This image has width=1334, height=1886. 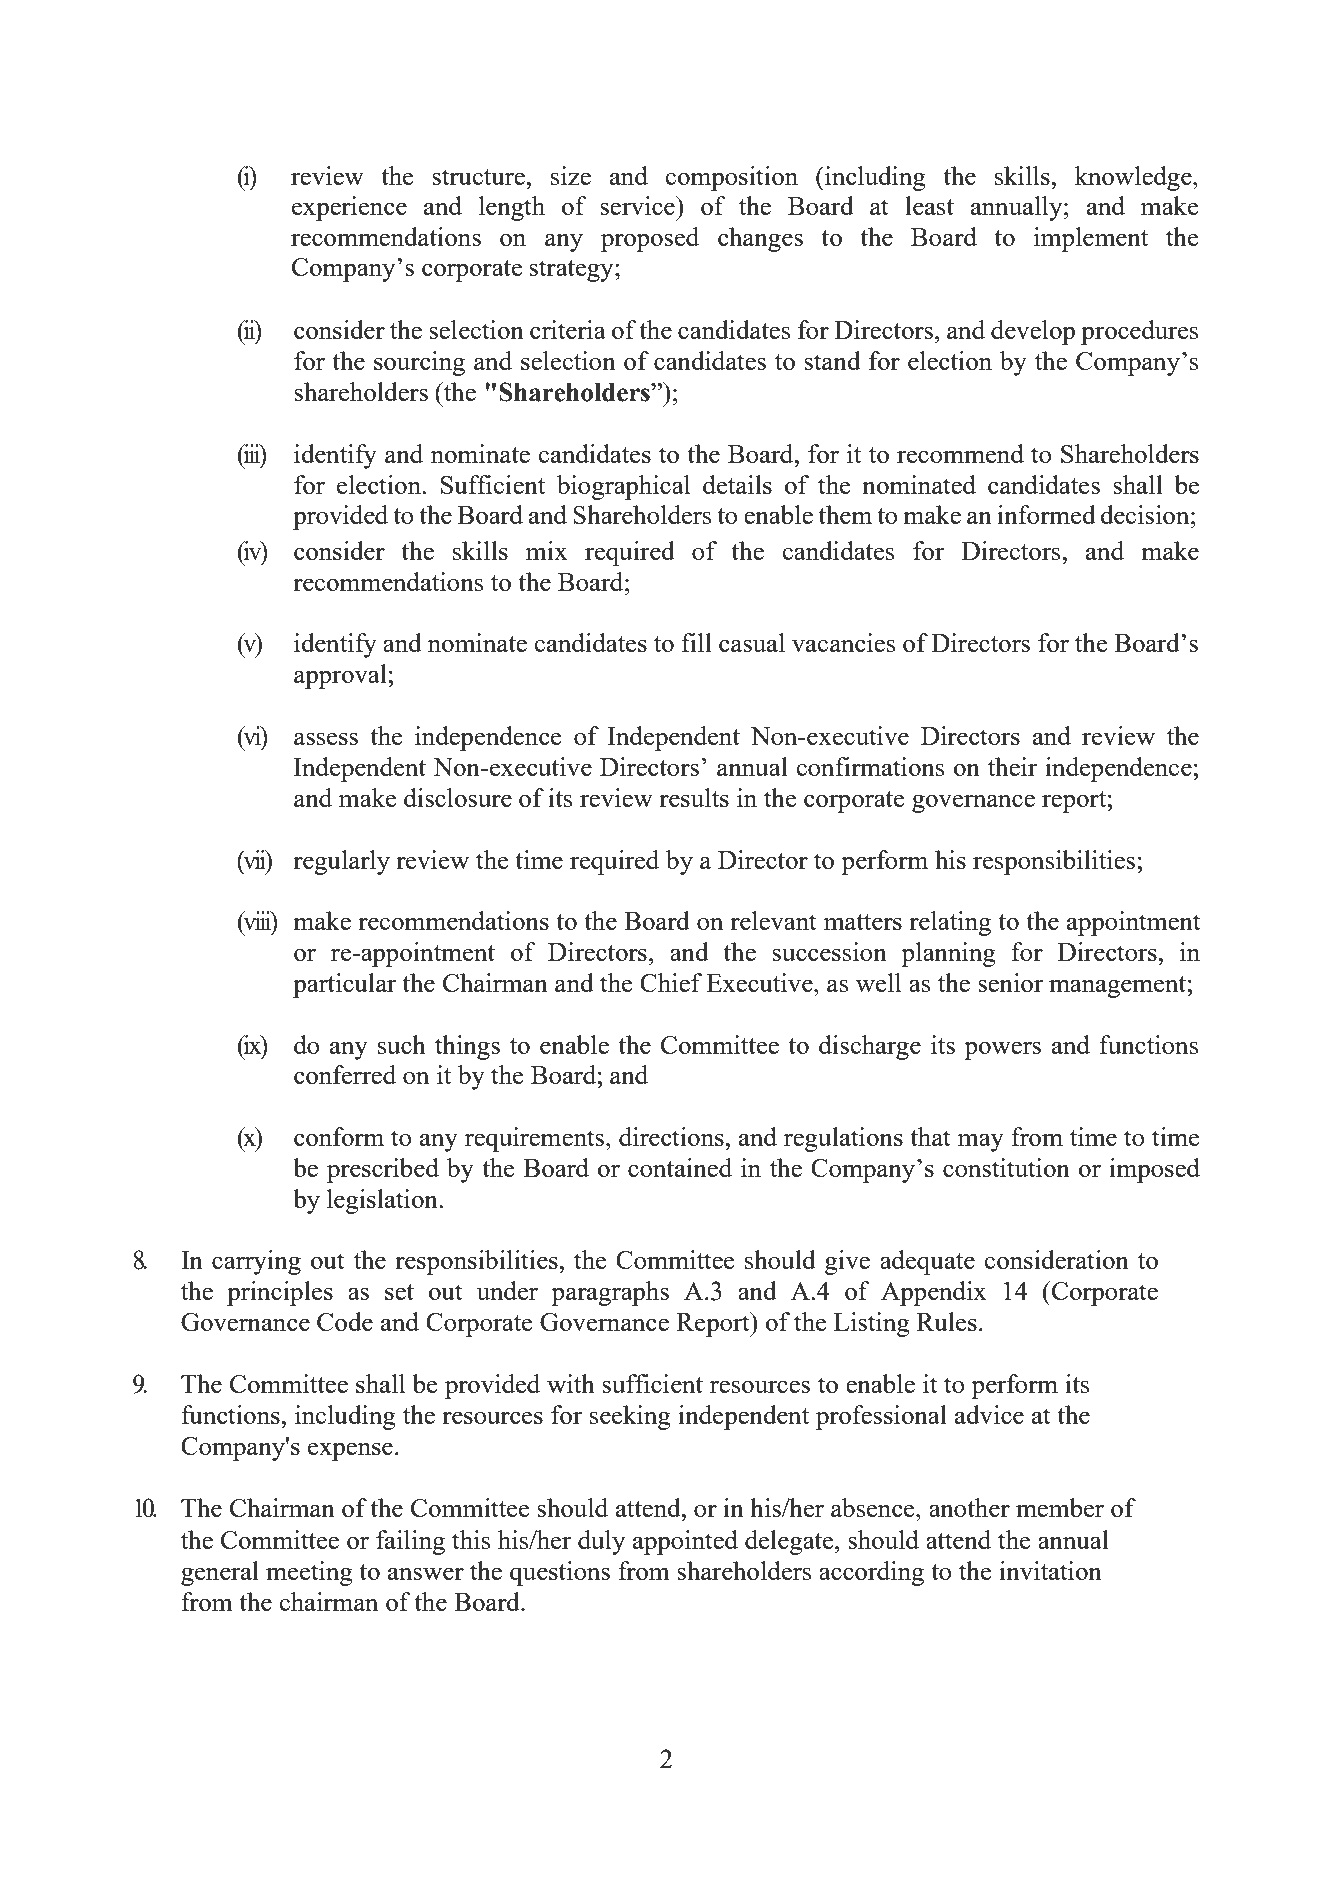 What do you see at coordinates (650, 239) in the image?
I see `proposed` at bounding box center [650, 239].
